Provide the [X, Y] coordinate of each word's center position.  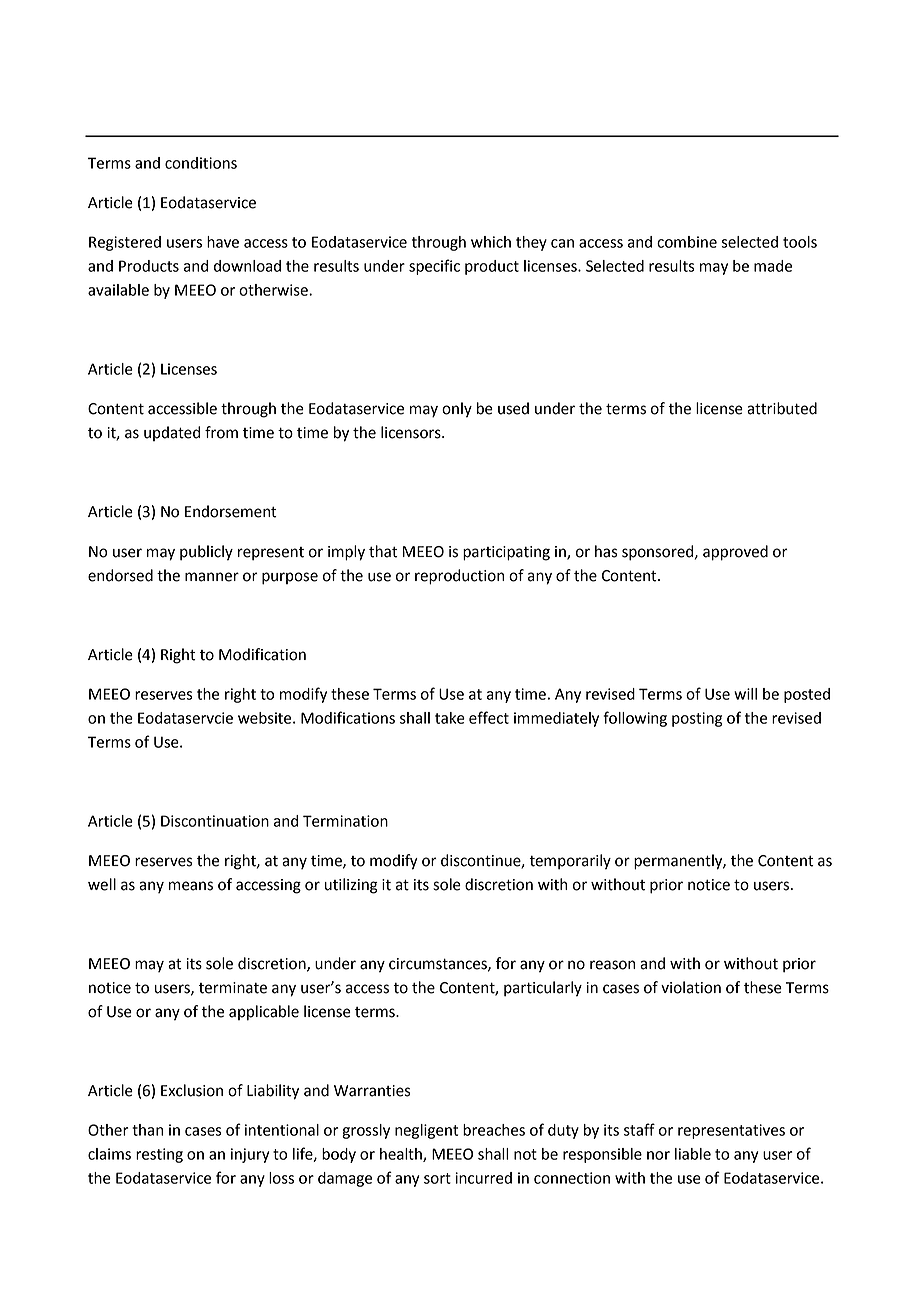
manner [212, 577]
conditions [201, 163]
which [491, 242]
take [450, 718]
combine [687, 242]
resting [159, 1155]
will [745, 694]
